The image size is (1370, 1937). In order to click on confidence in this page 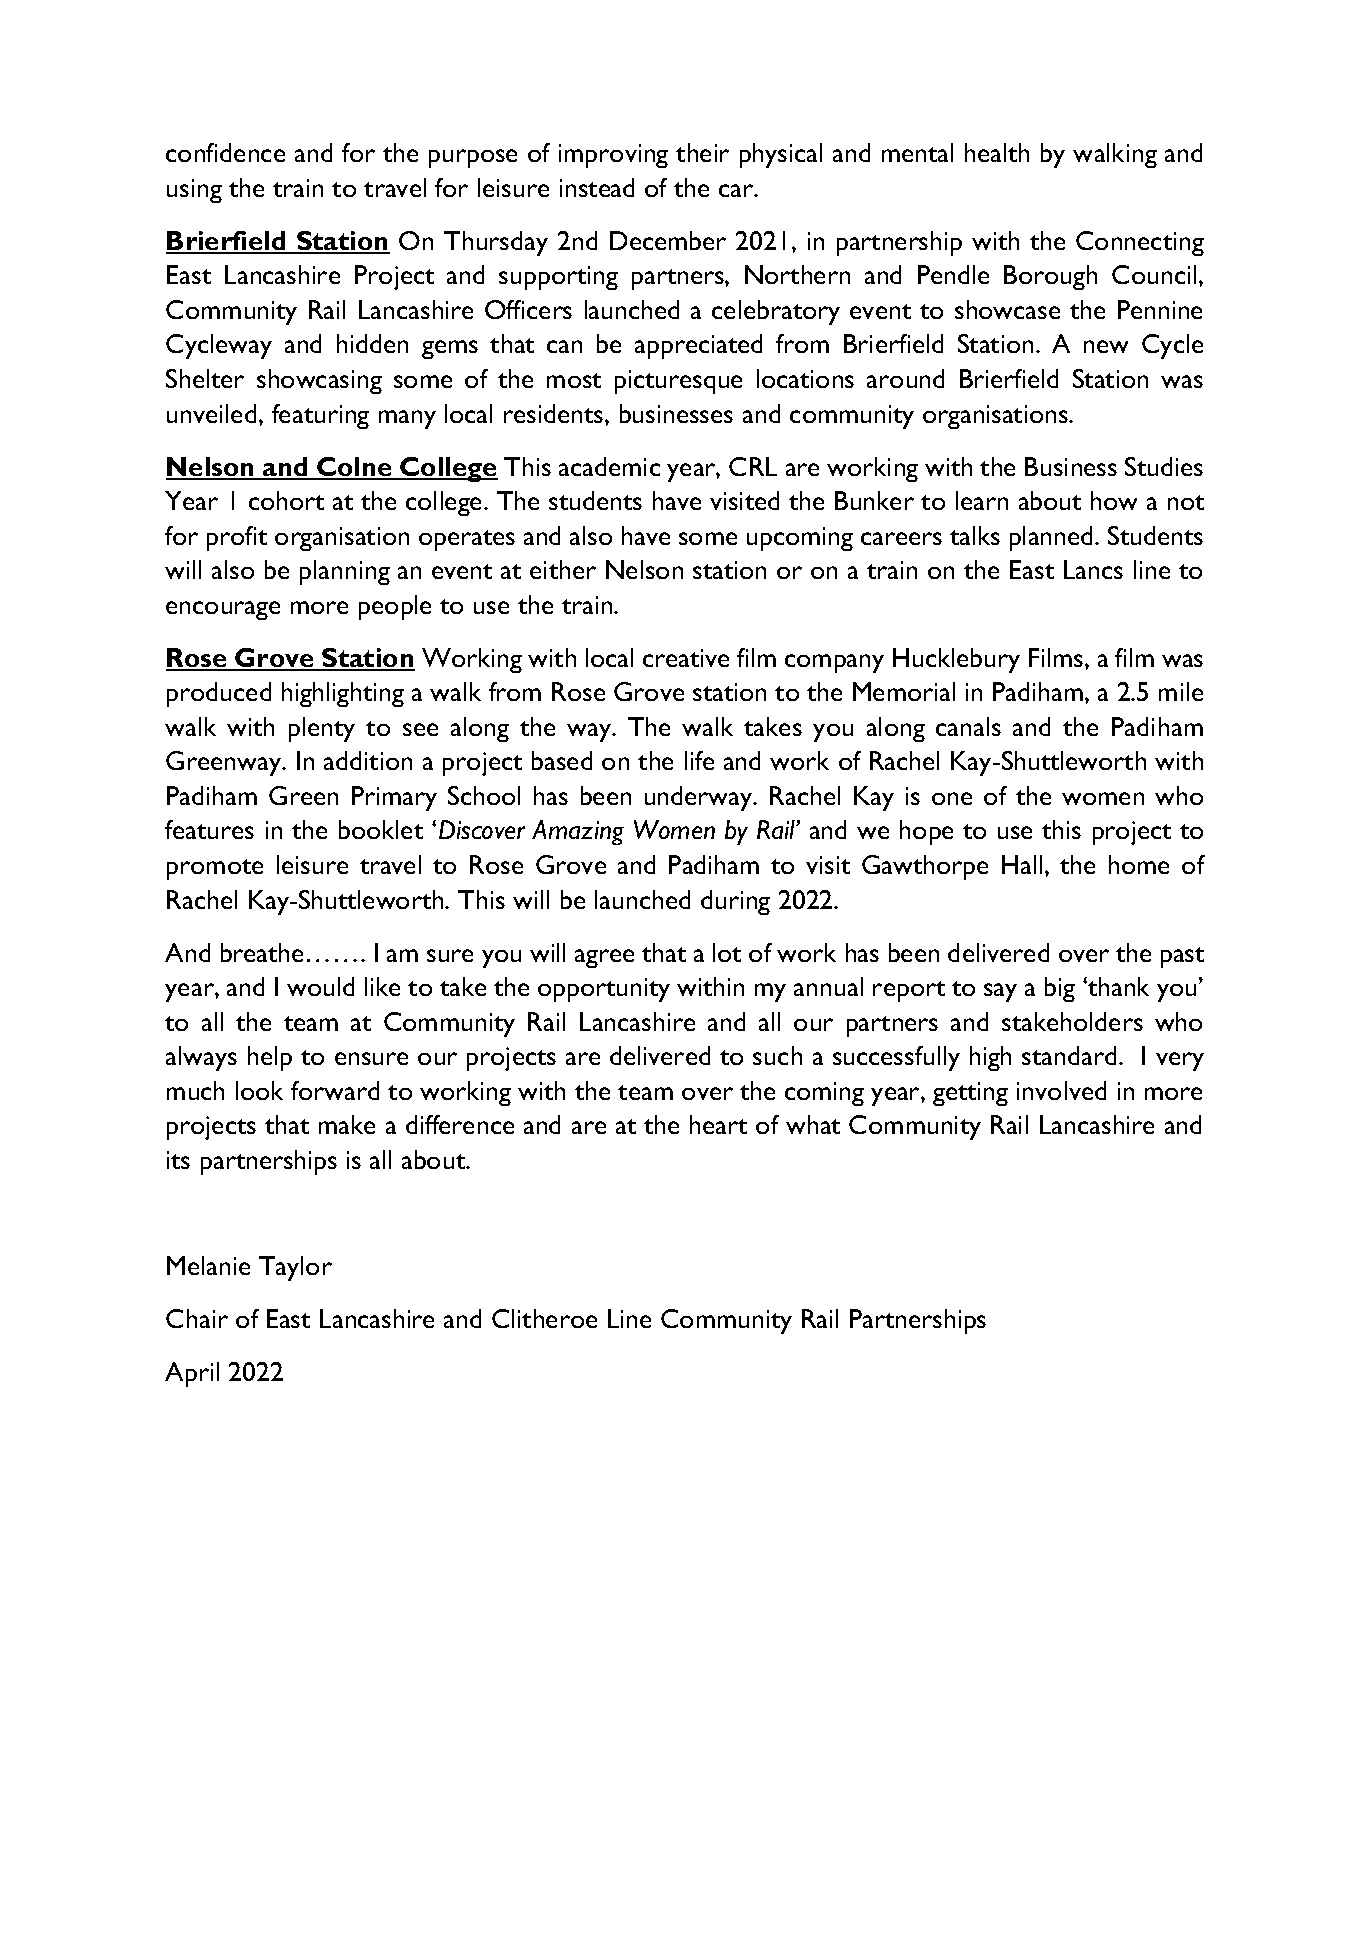, I will do `click(225, 152)`.
